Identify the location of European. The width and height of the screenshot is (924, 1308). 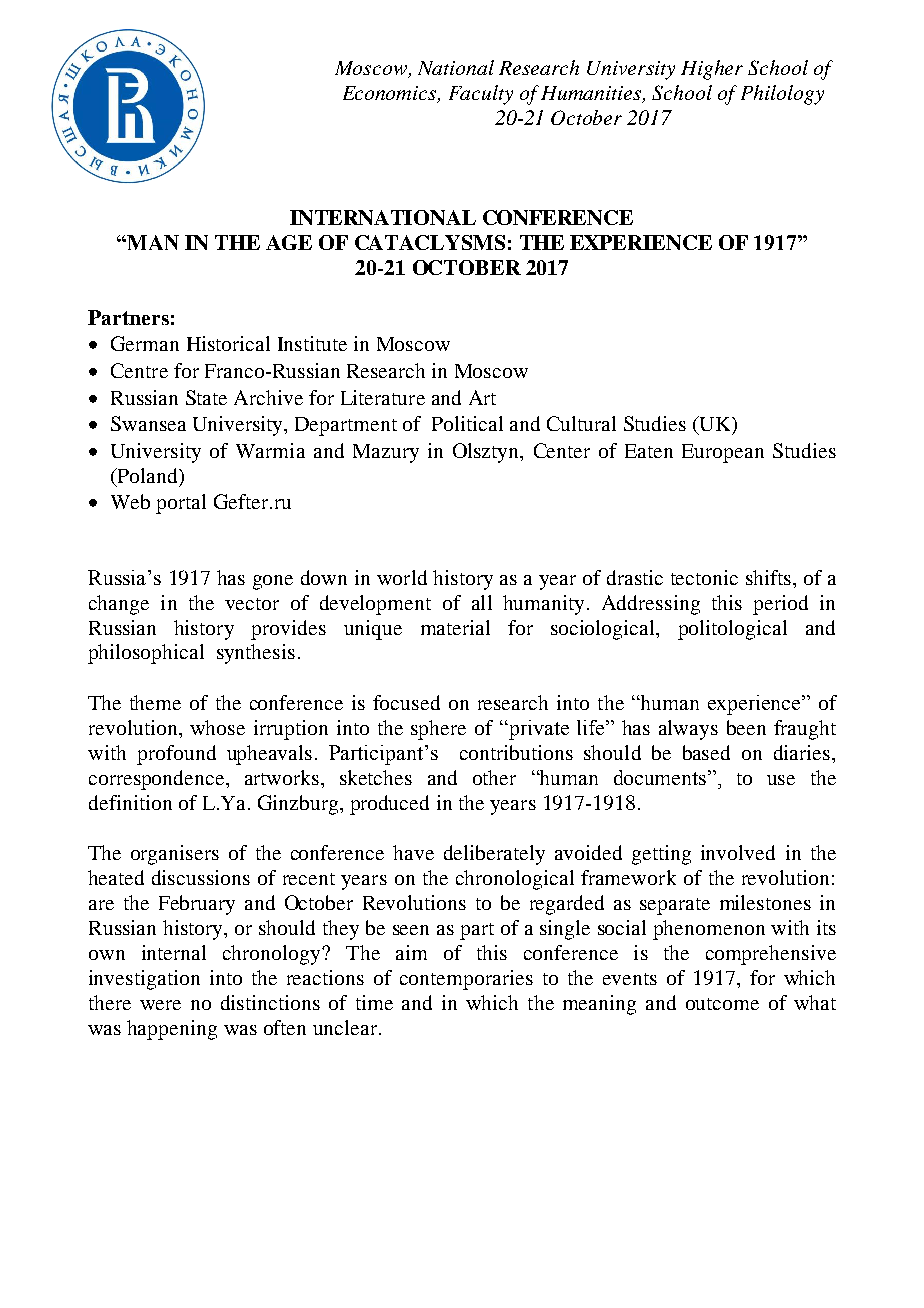
(723, 453).
